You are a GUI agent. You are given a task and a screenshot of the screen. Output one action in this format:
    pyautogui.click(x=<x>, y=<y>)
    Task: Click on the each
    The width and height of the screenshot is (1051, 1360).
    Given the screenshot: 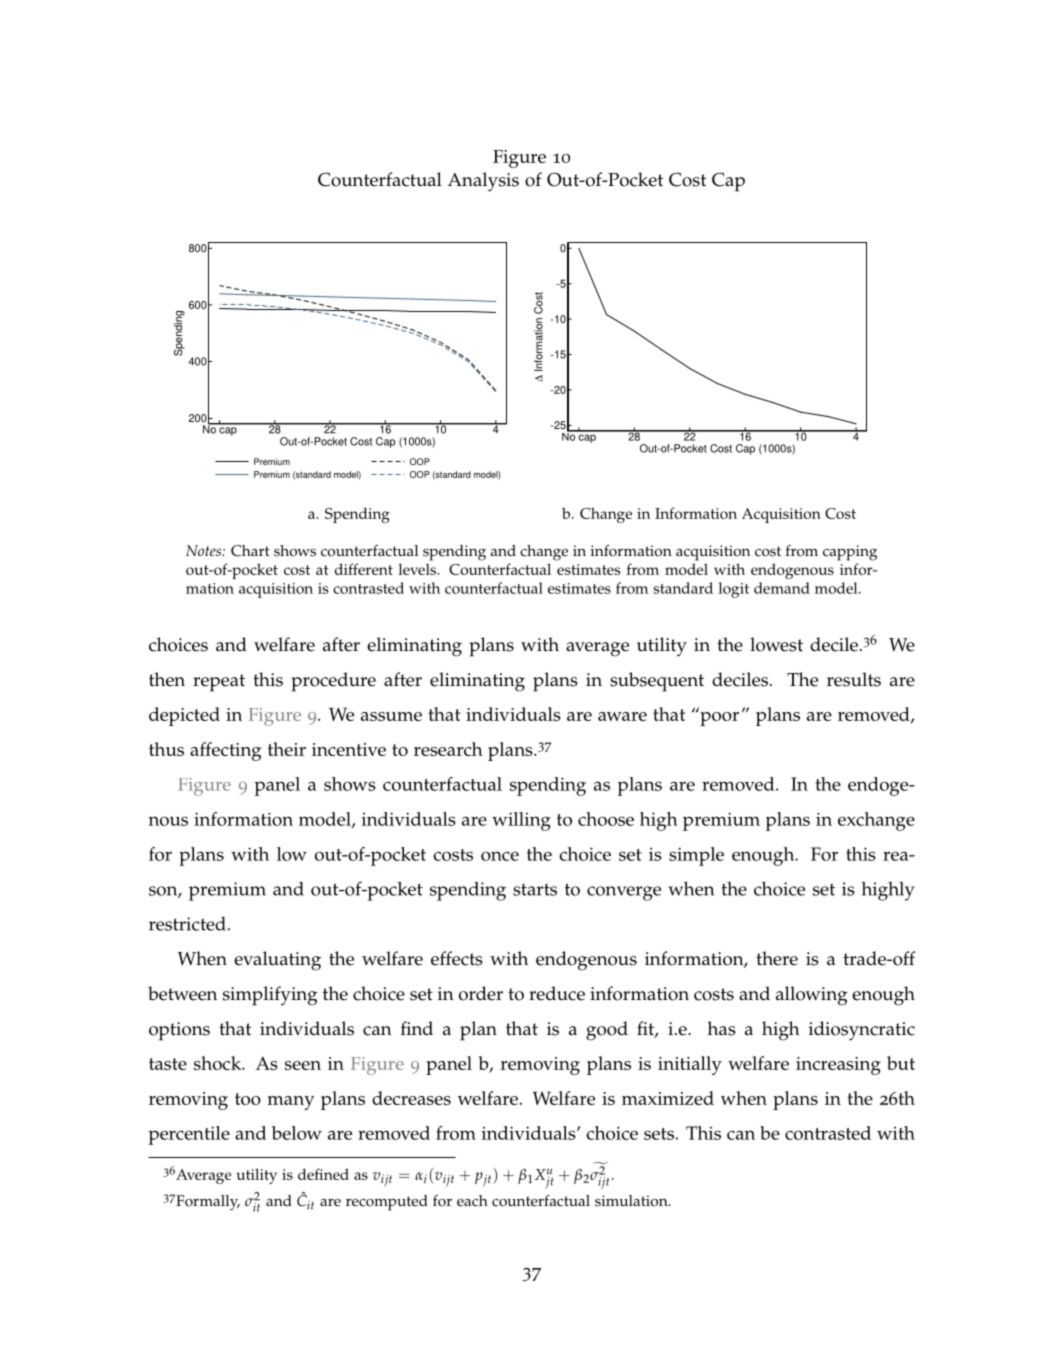 What is the action you would take?
    pyautogui.click(x=472, y=1201)
